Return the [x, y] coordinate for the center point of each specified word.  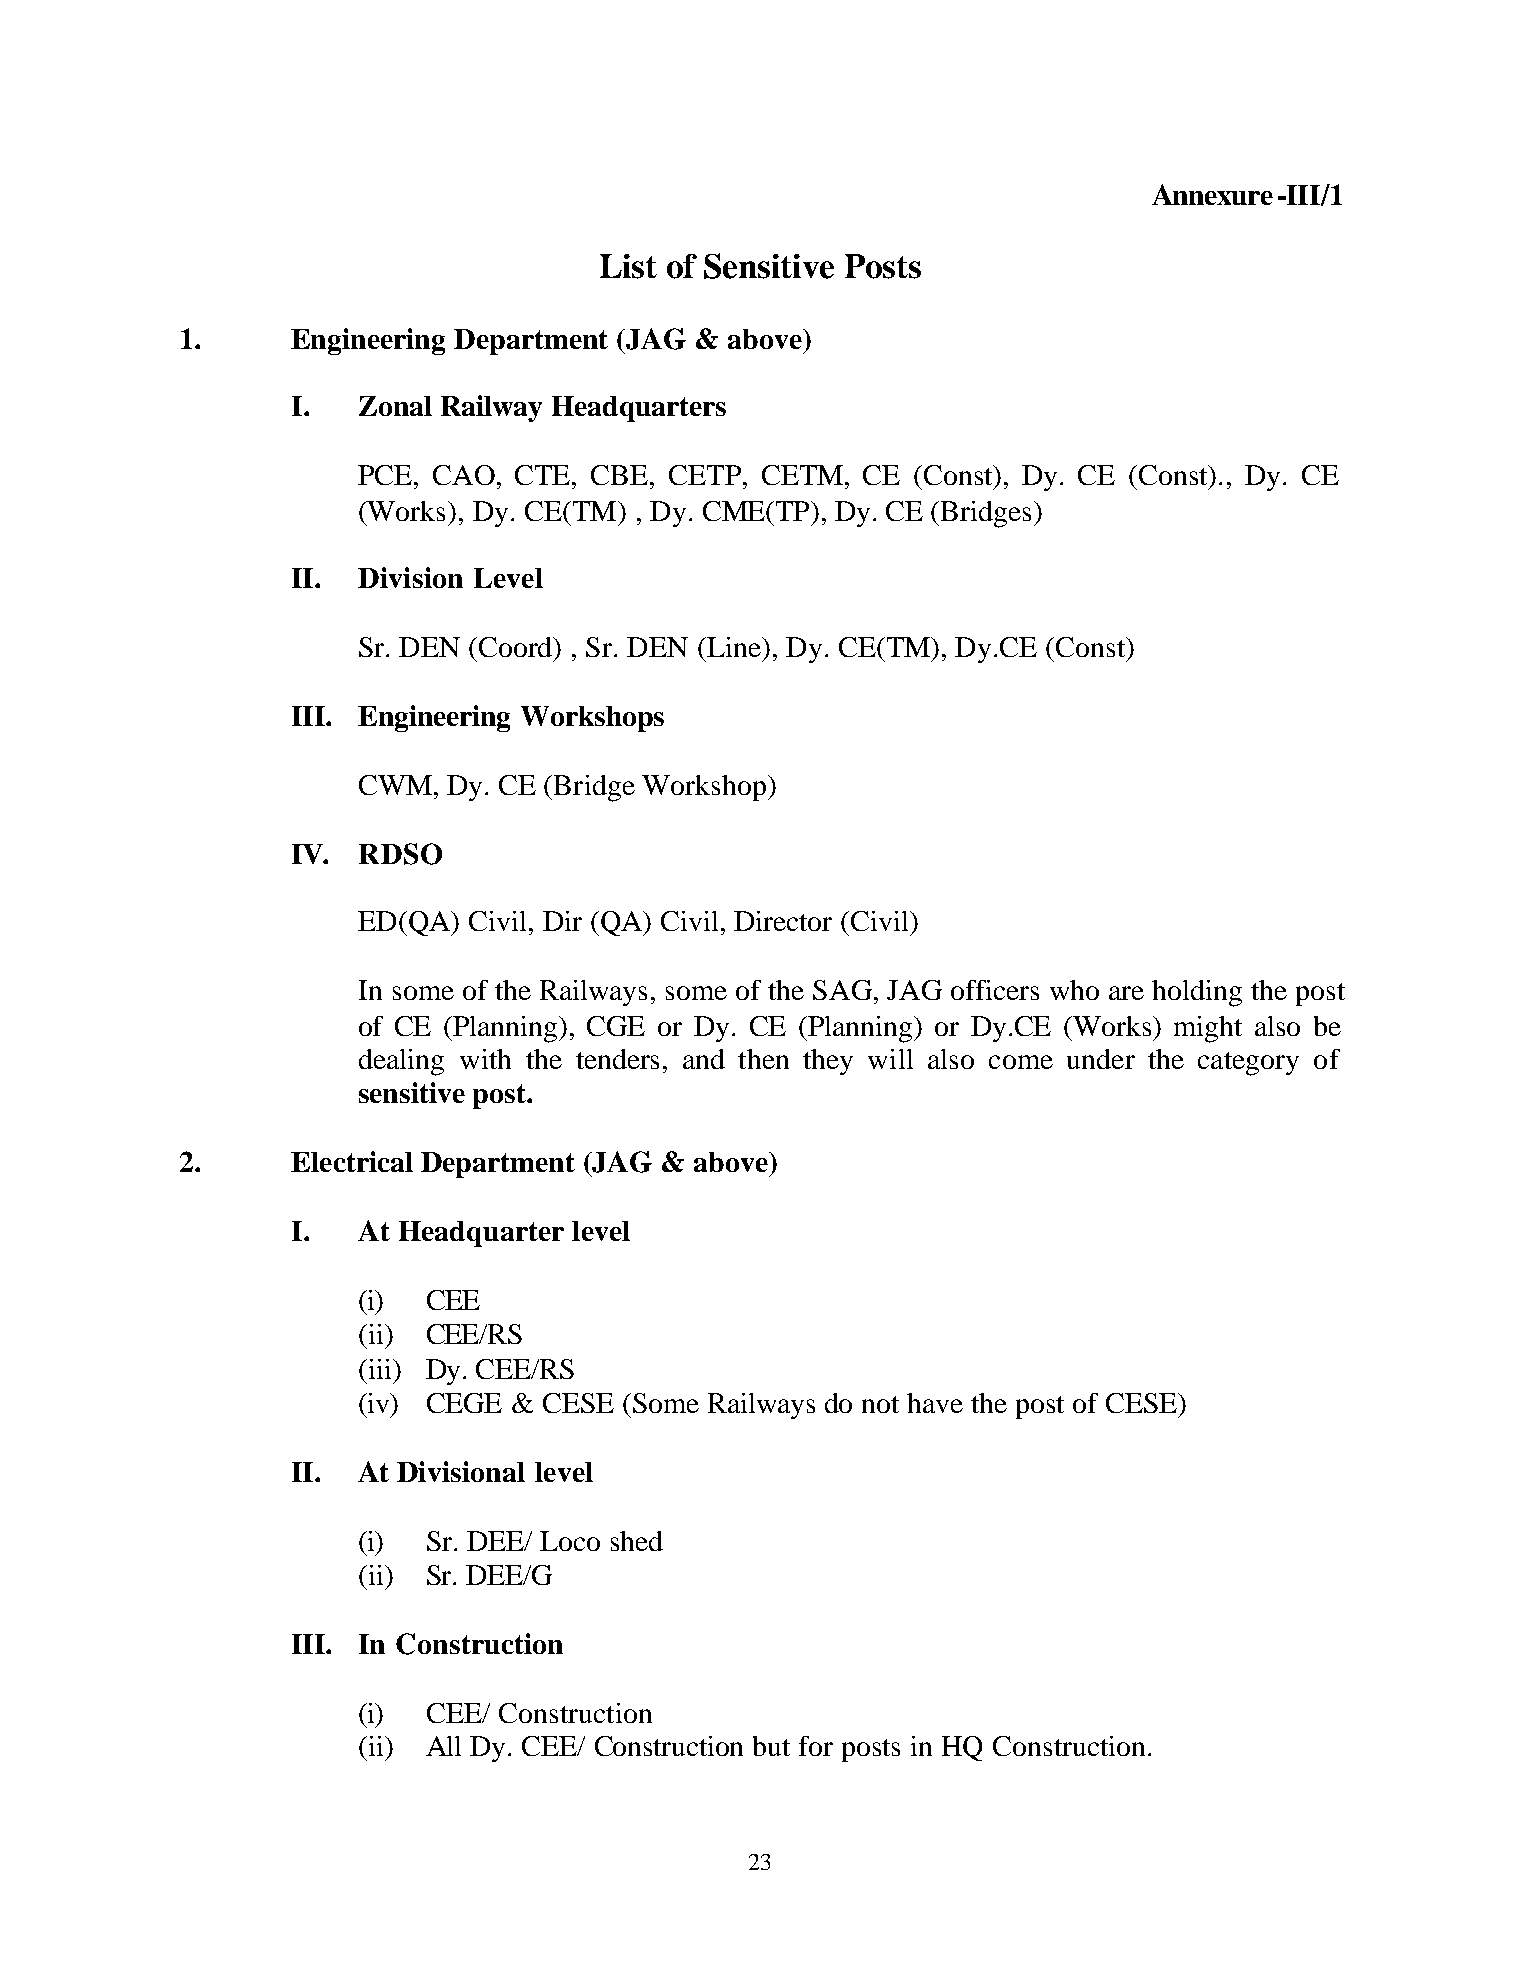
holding [1197, 993]
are [1126, 993]
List [628, 266]
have [935, 1403]
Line [734, 647]
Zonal [395, 406]
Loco [570, 1541]
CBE [621, 475]
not [880, 1404]
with [485, 1059]
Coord [517, 648]
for [816, 1746]
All [443, 1746]
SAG [844, 990]
